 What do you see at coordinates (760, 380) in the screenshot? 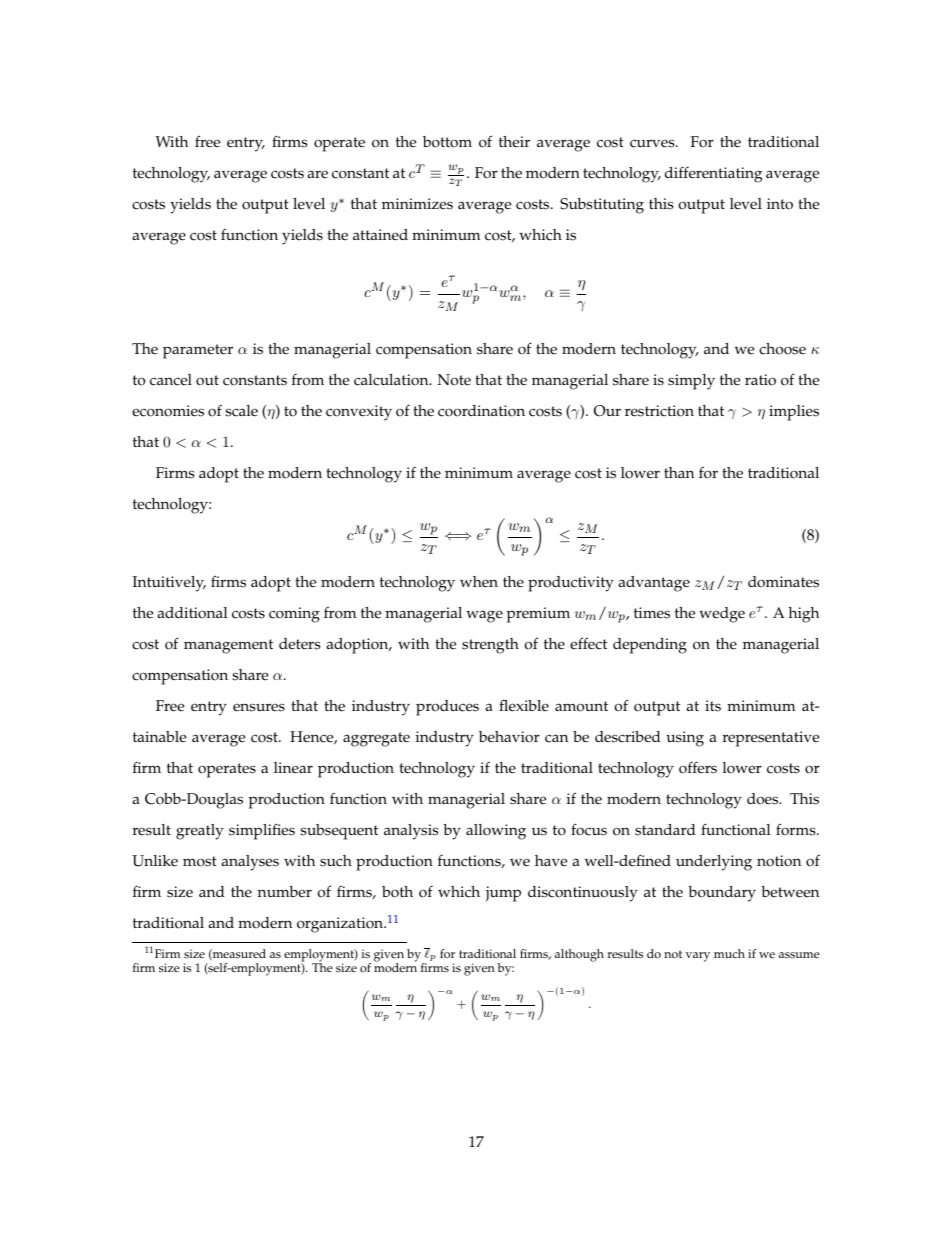
I see `ratio` at bounding box center [760, 380].
